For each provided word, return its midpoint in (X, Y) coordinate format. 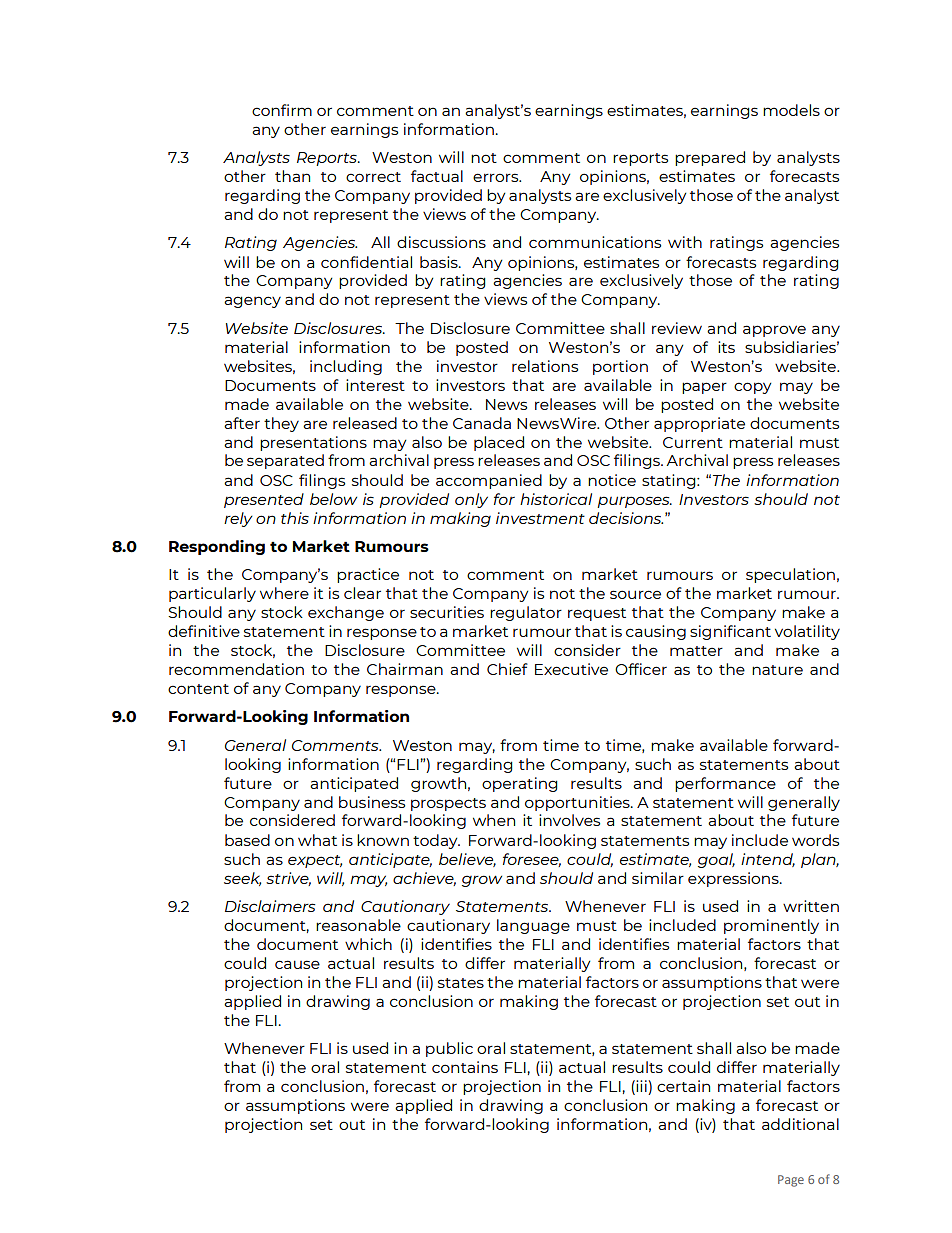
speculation (790, 575)
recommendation (236, 669)
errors (497, 177)
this (295, 518)
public (449, 1049)
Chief (507, 669)
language (533, 926)
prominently (771, 926)
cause (297, 964)
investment (540, 518)
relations (545, 366)
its (726, 347)
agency (252, 302)
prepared (710, 158)
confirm (282, 110)
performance (725, 784)
